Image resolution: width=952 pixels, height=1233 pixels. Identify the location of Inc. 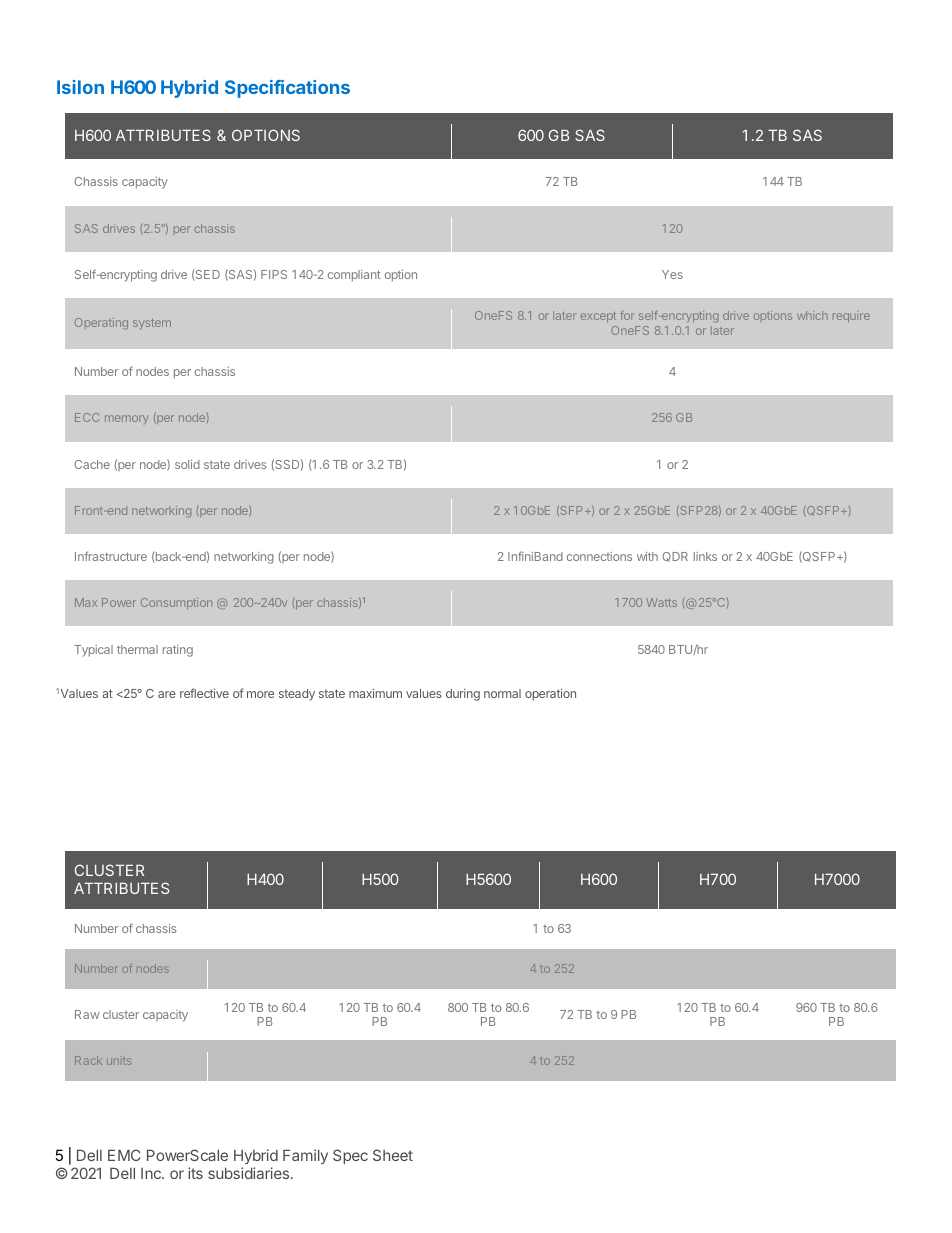
(152, 1173).
